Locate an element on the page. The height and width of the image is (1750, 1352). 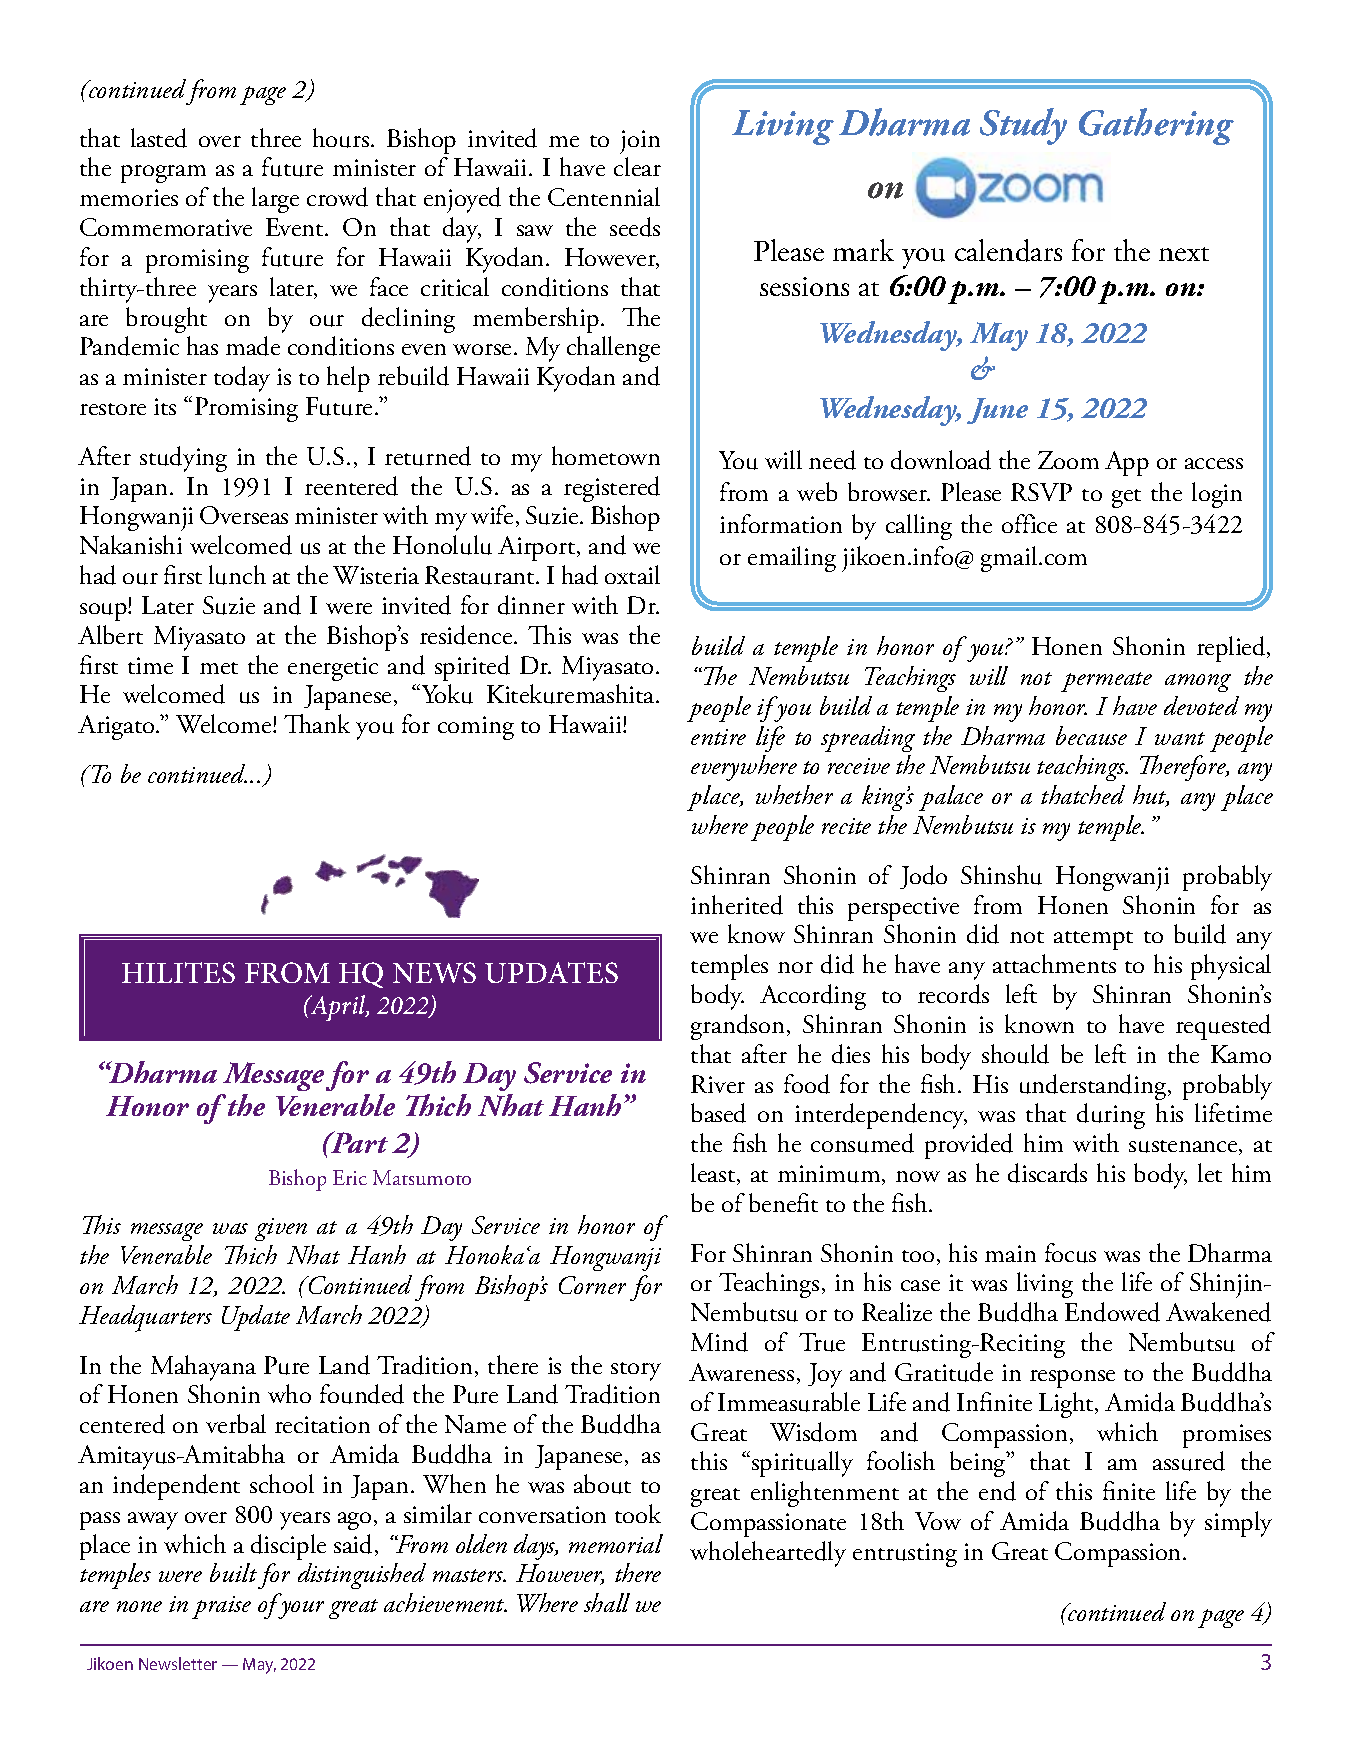
inherited is located at coordinates (737, 905).
